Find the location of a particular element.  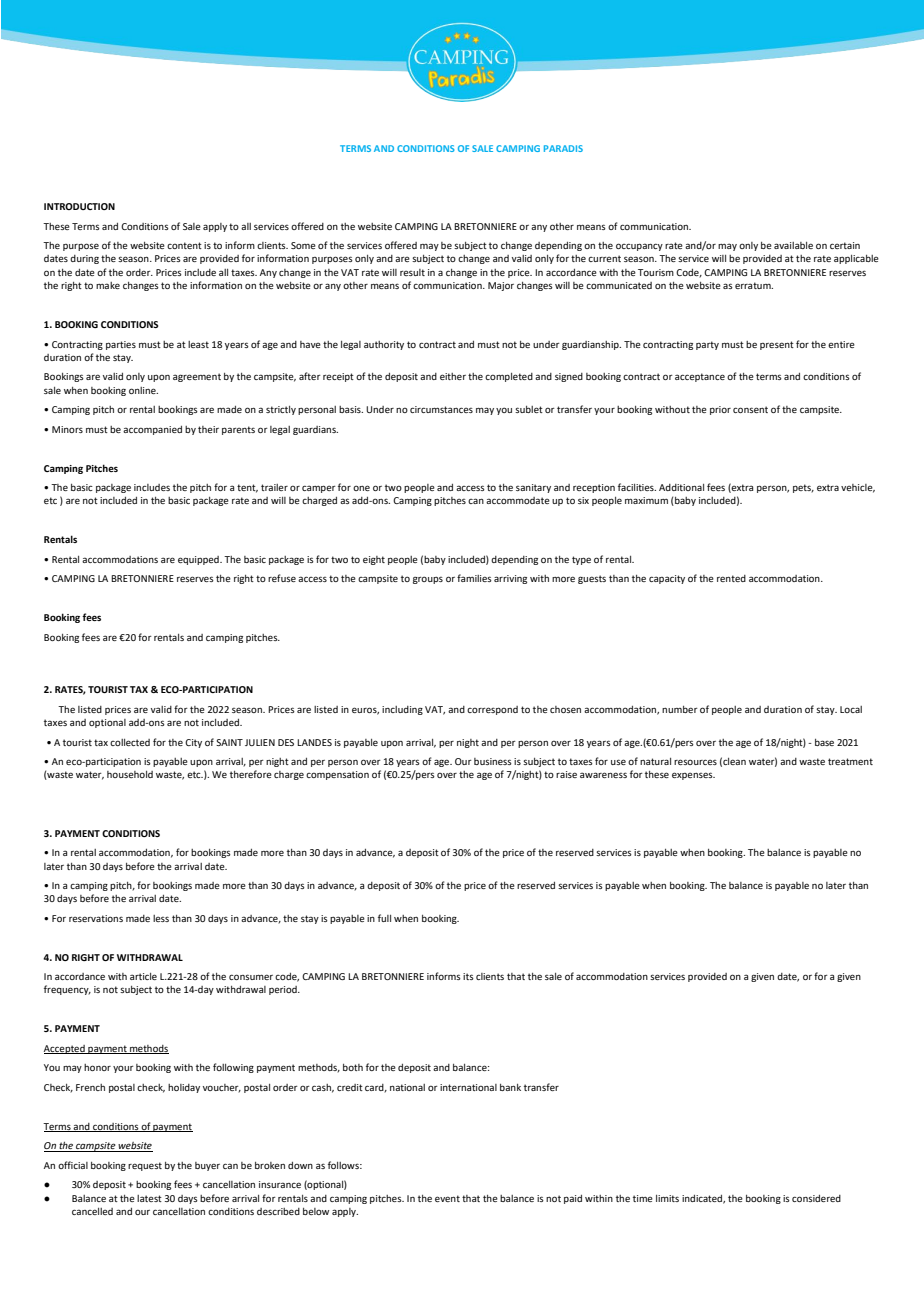

INTRODUCTION is located at coordinates (79, 206).
